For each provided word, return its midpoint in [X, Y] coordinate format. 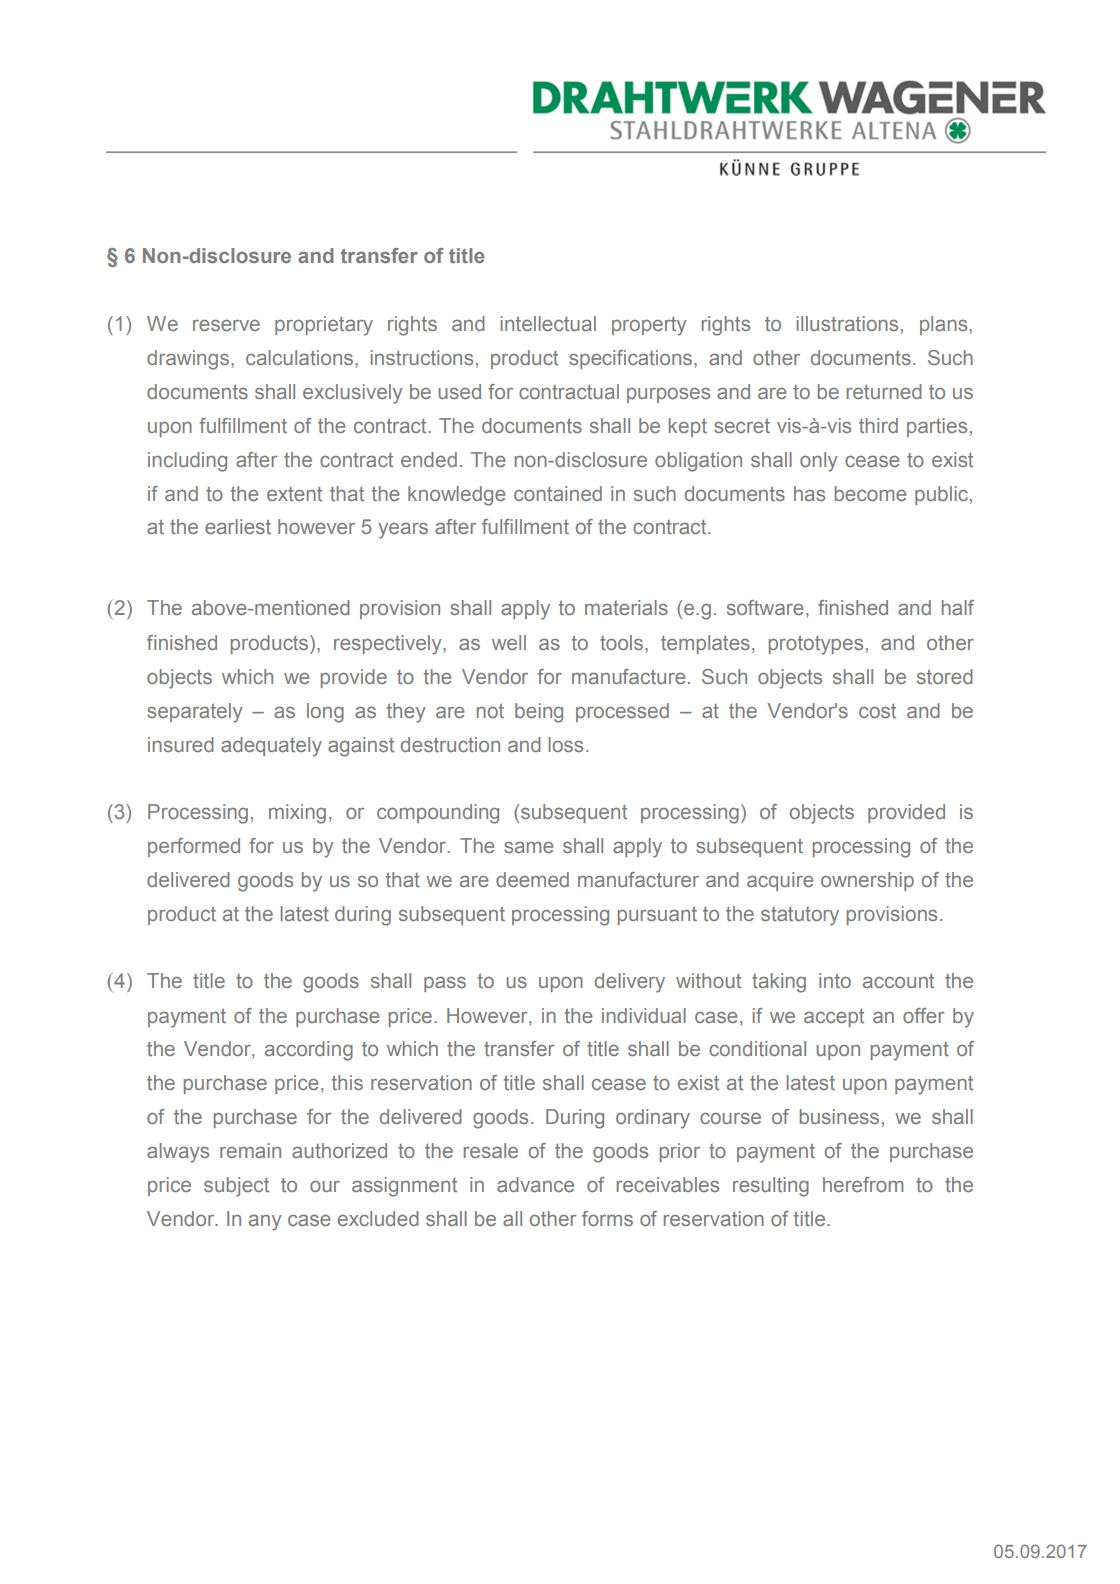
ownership [867, 881]
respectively [389, 645]
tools [623, 642]
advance [535, 1184]
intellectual [548, 323]
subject [236, 1187]
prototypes [816, 645]
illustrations [847, 323]
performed [194, 847]
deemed [532, 879]
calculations [299, 357]
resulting [771, 1187]
